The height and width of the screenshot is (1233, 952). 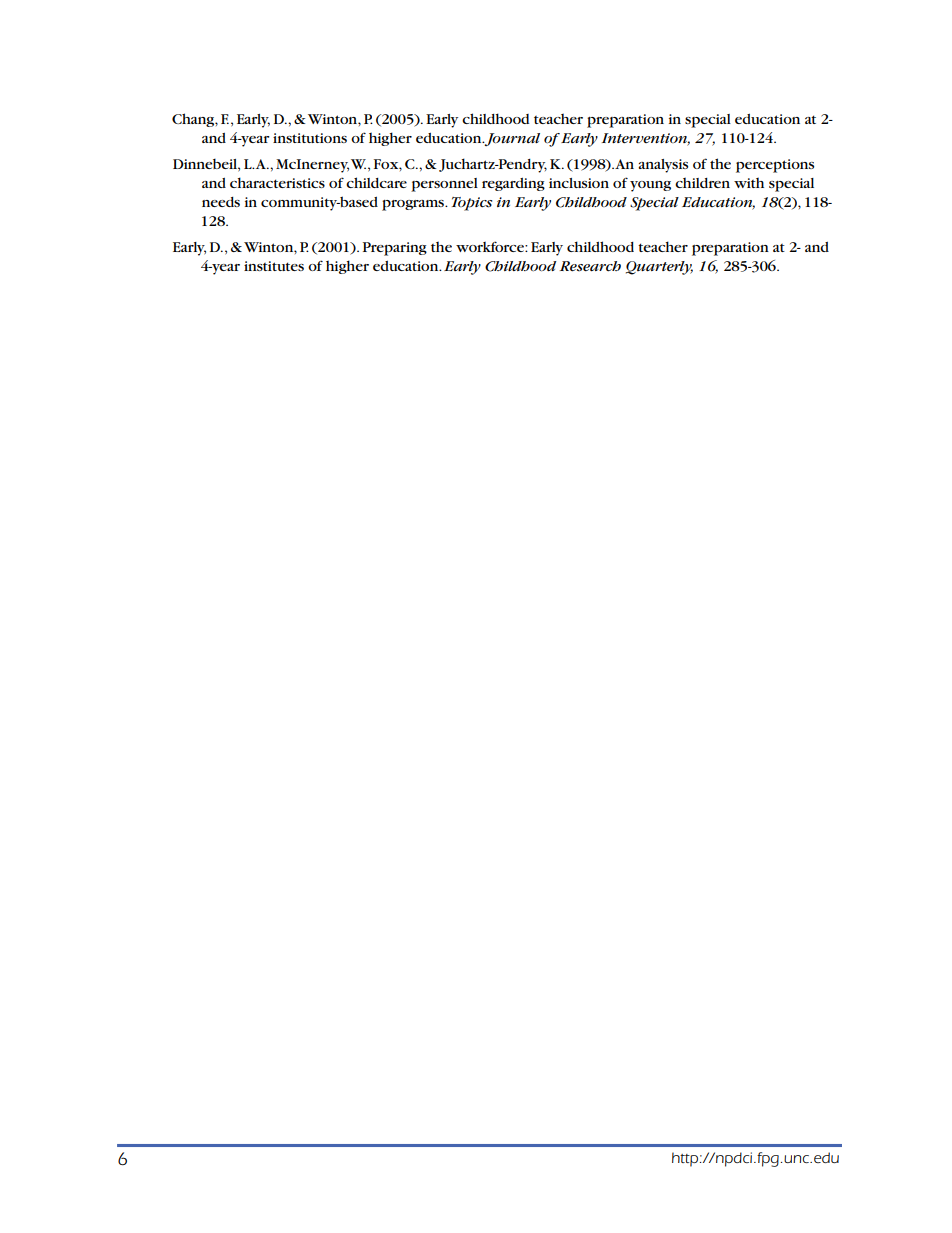 I want to click on Research, so click(x=590, y=266).
